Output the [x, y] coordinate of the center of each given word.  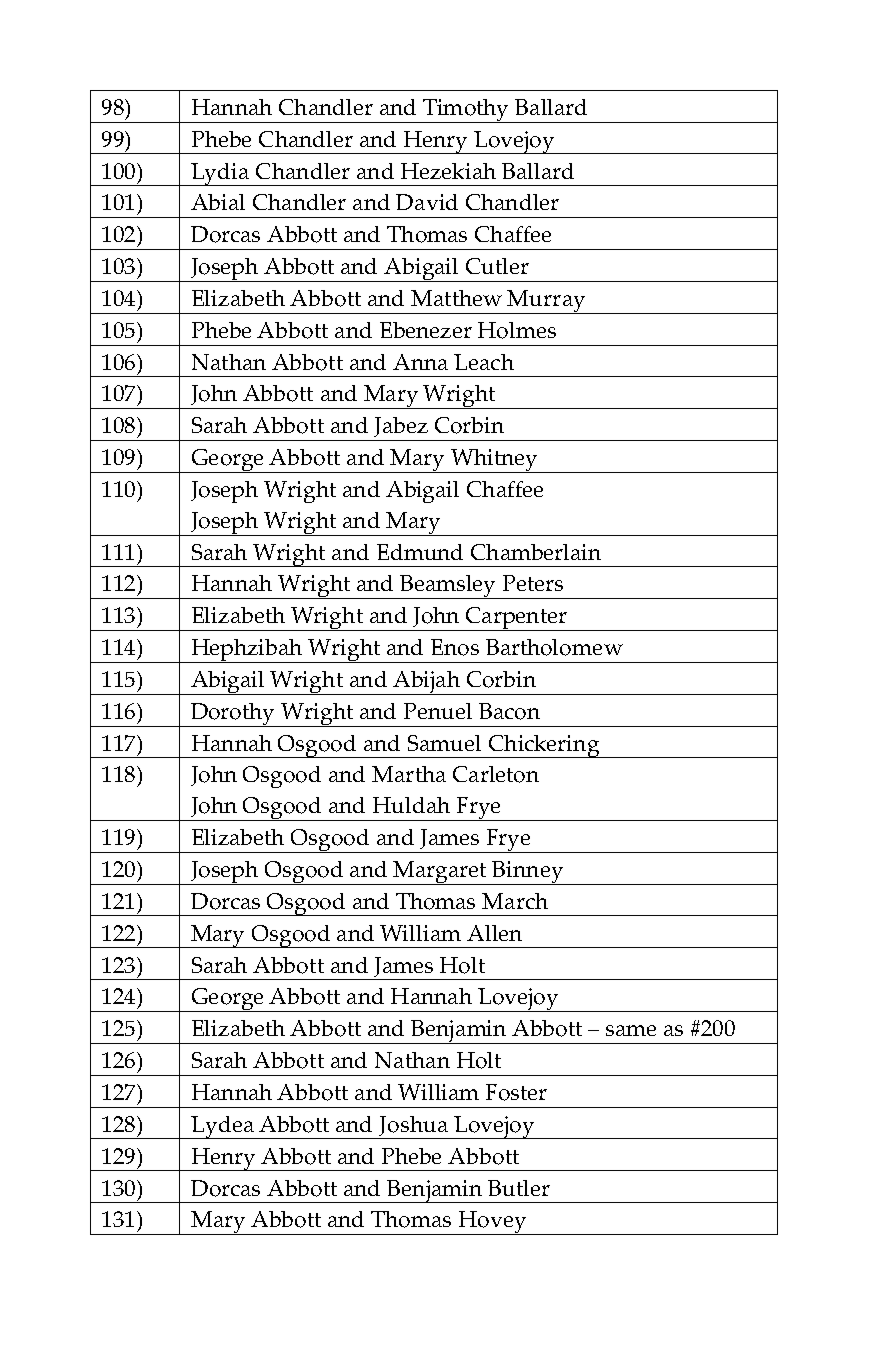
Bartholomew [554, 647]
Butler [519, 1188]
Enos [455, 647]
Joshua [413, 1127]
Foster [516, 1092]
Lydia [220, 174]
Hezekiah [448, 171]
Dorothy [233, 715]
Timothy [466, 111]
